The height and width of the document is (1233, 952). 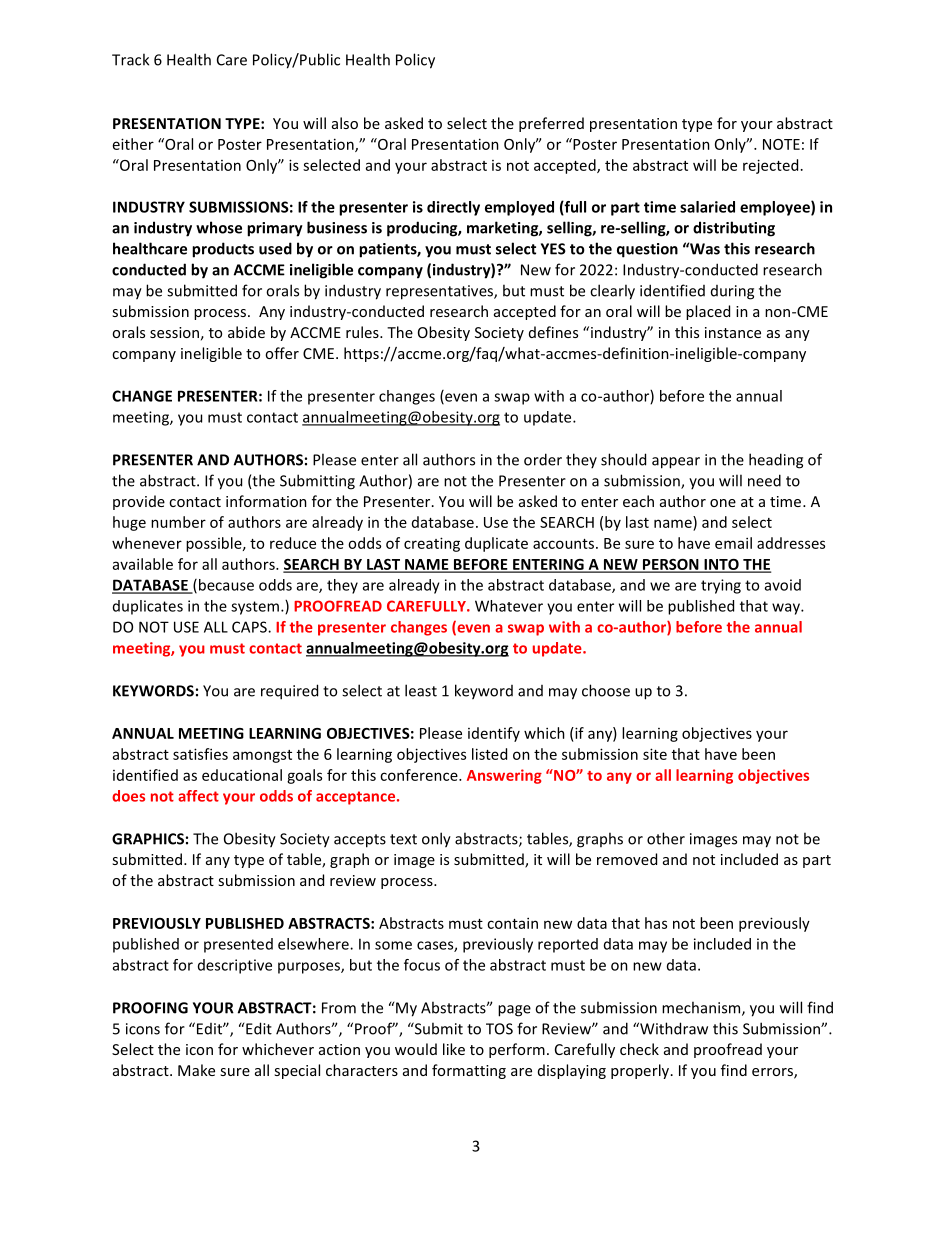 I want to click on creating, so click(x=432, y=544).
